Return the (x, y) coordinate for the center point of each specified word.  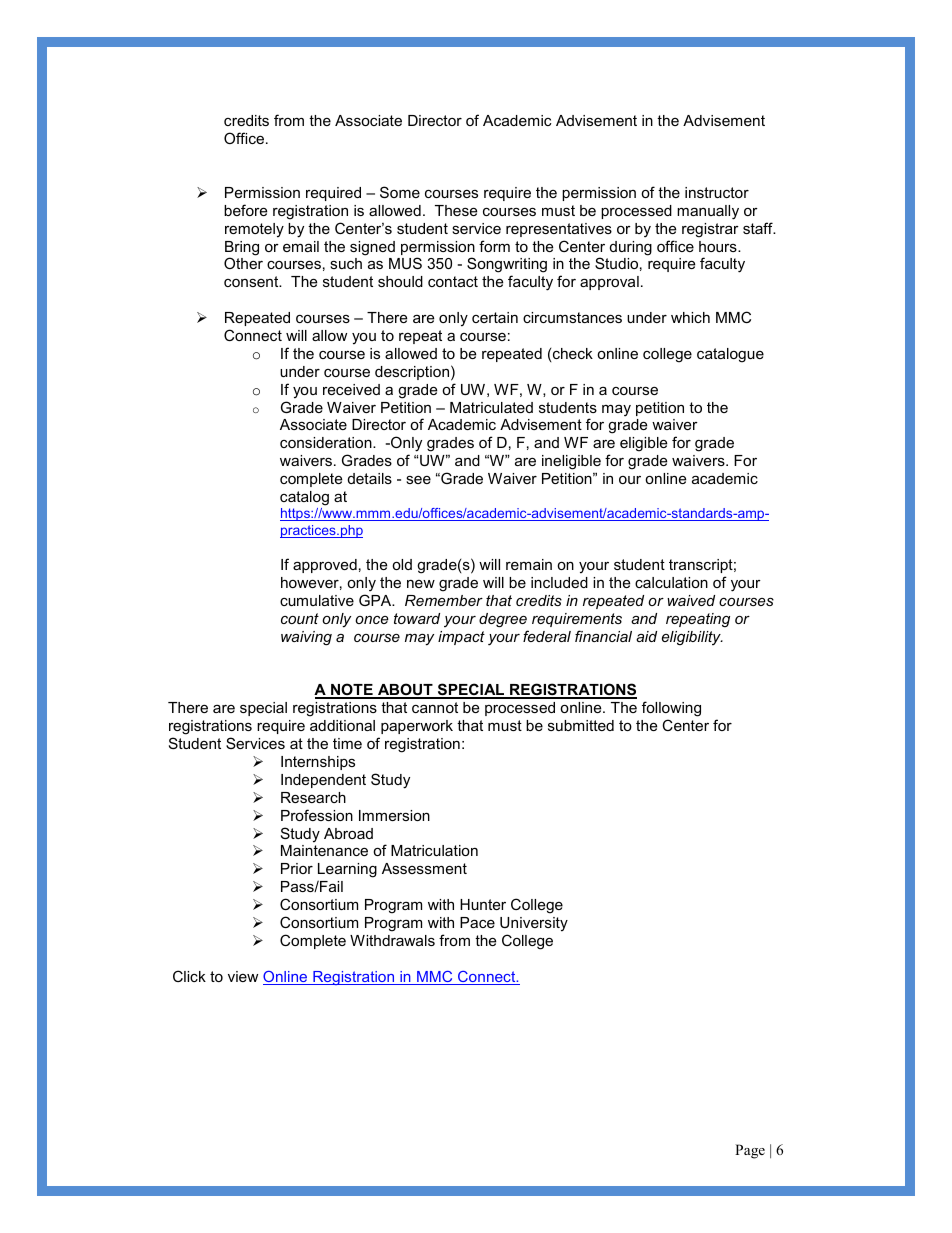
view (243, 976)
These (456, 210)
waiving (306, 638)
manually (708, 212)
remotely (254, 230)
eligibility (692, 638)
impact (461, 638)
